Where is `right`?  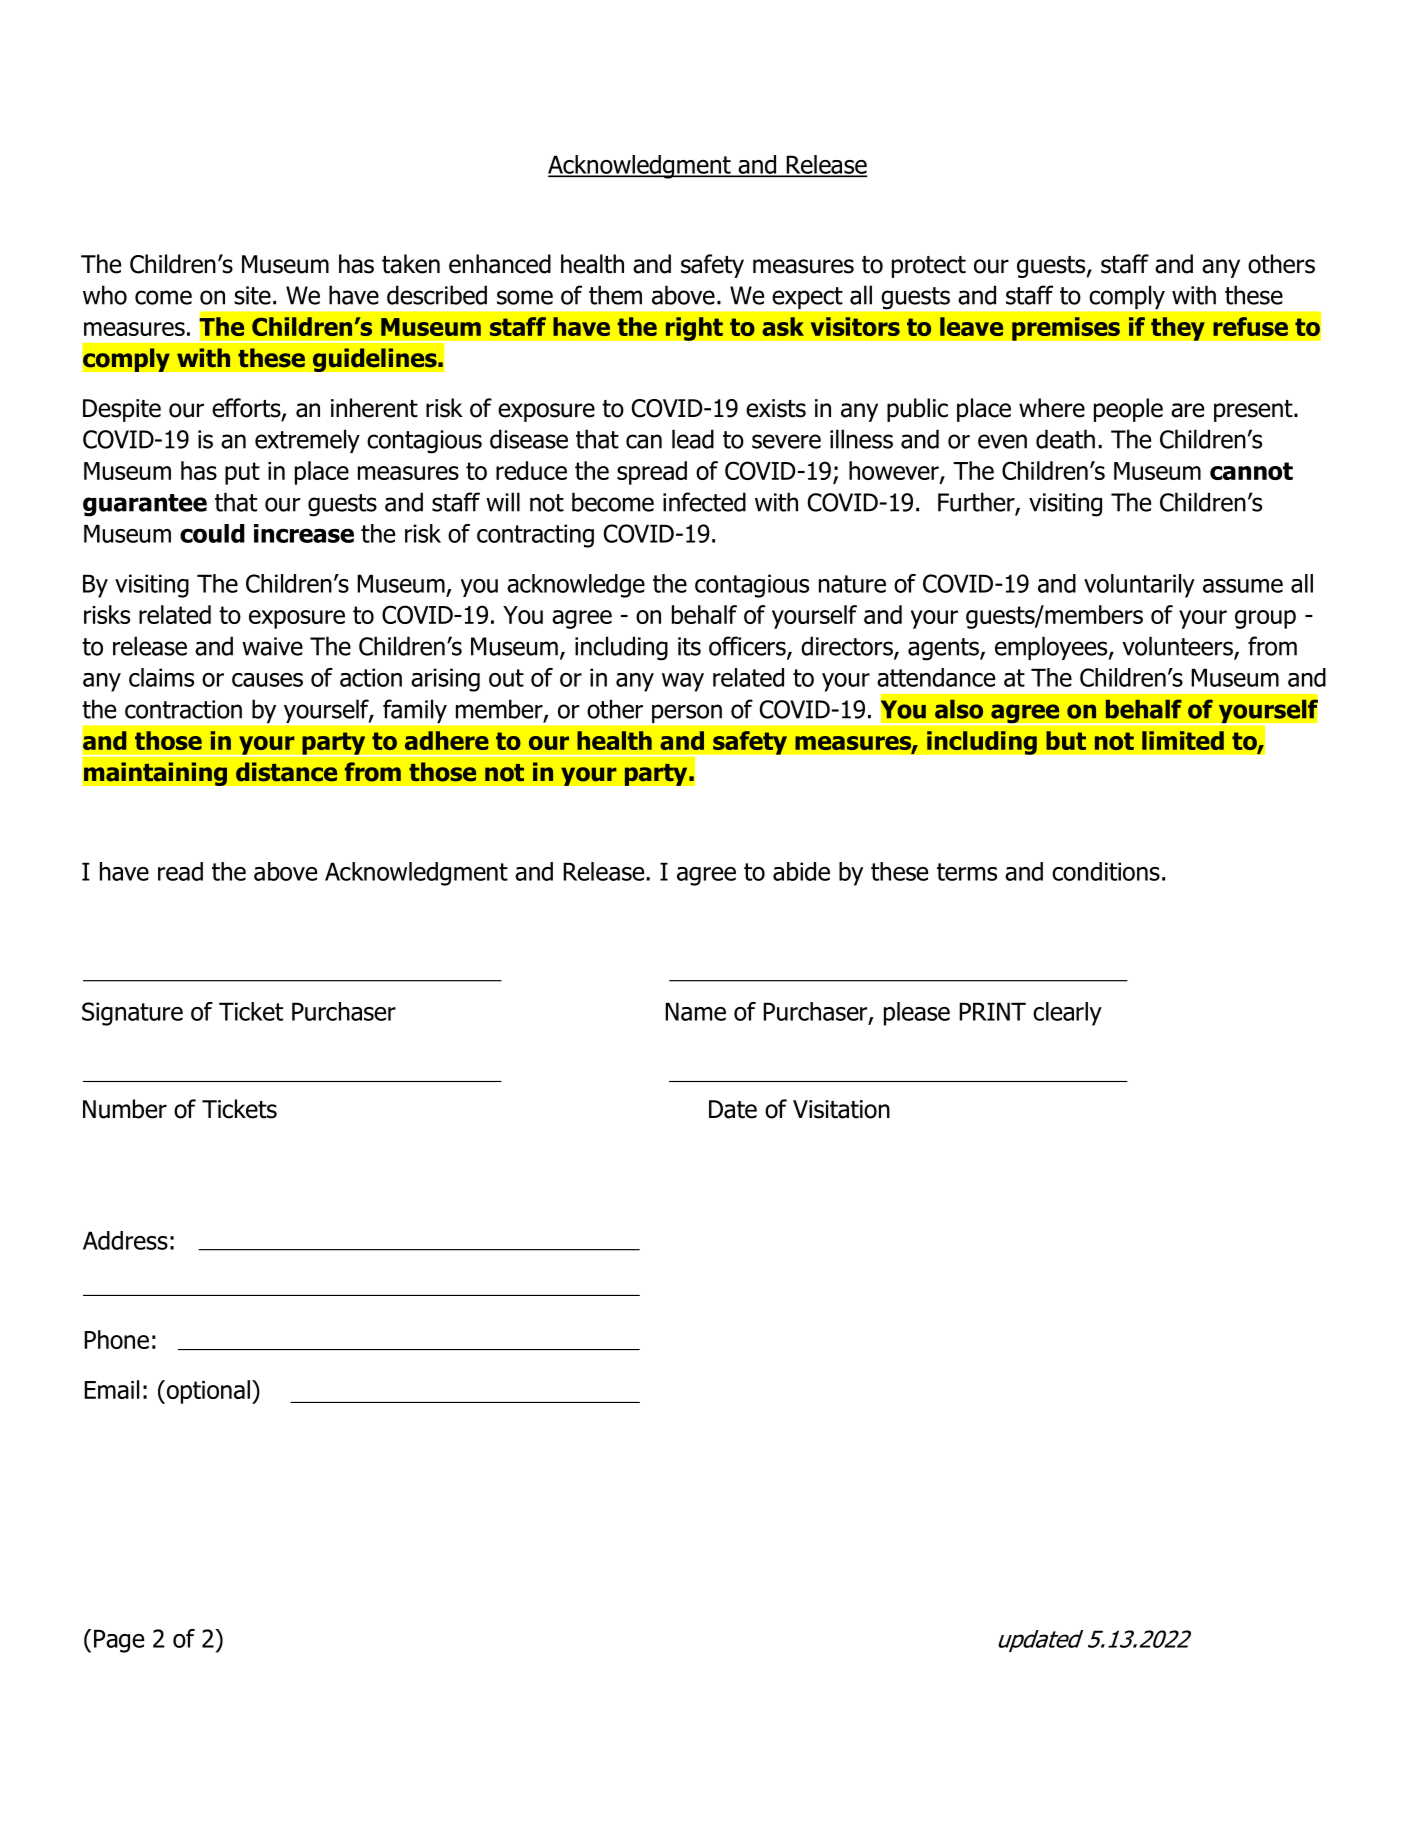
right is located at coordinates (694, 329).
